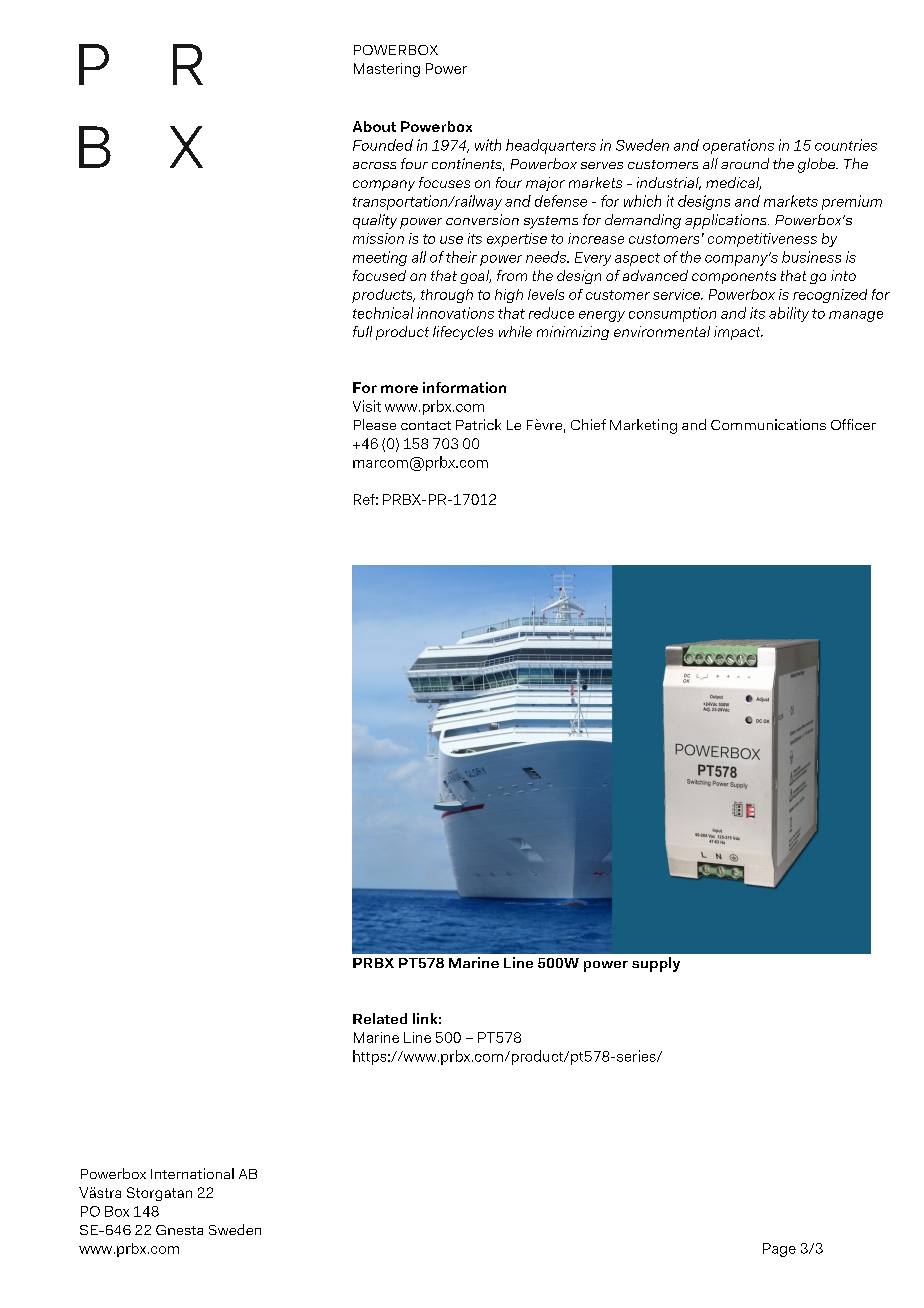 The height and width of the document is (1308, 924). Describe the element at coordinates (588, 424) in the document. I see `Chief` at that location.
